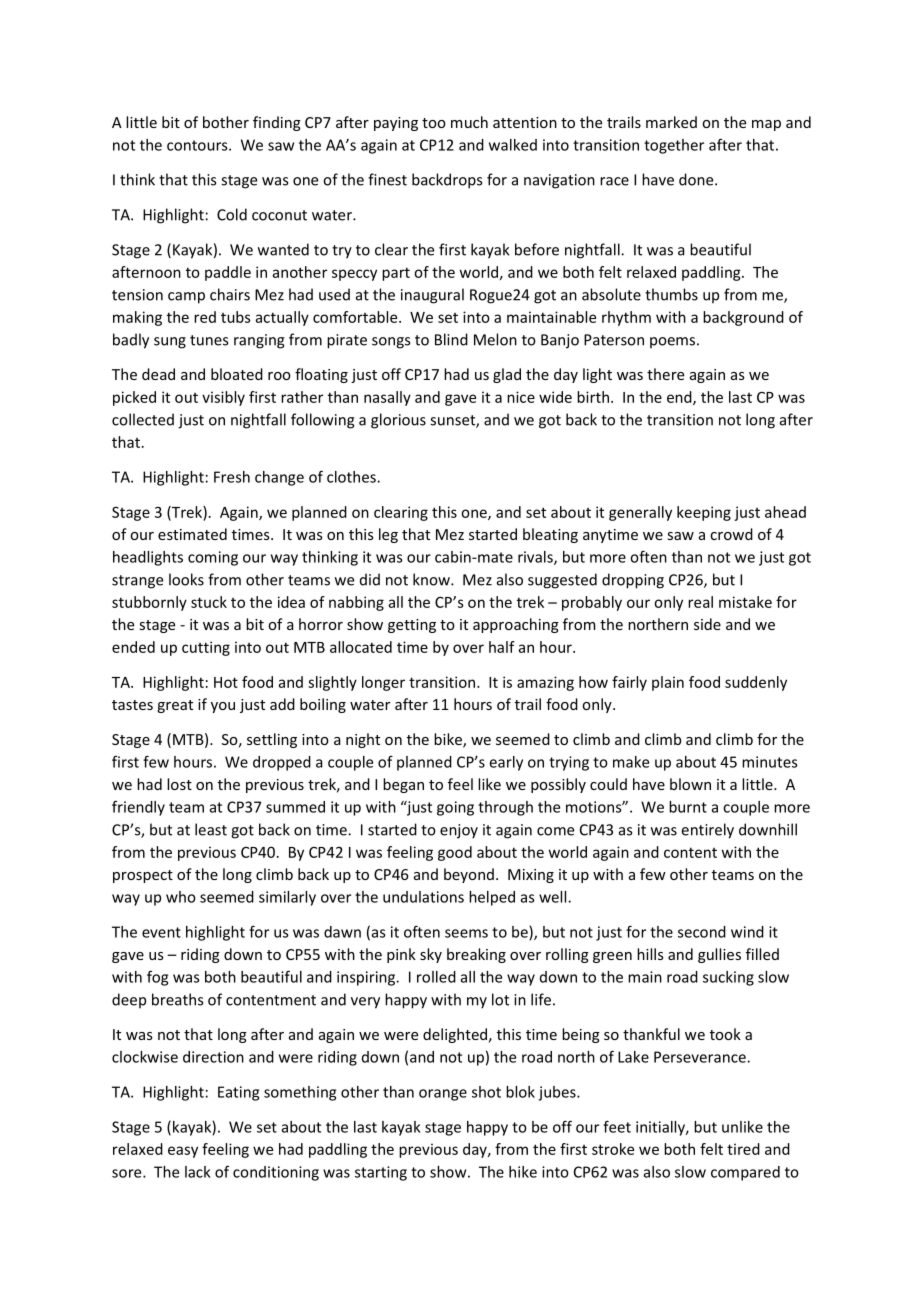 Image resolution: width=924 pixels, height=1308 pixels. I want to click on going, so click(455, 808).
